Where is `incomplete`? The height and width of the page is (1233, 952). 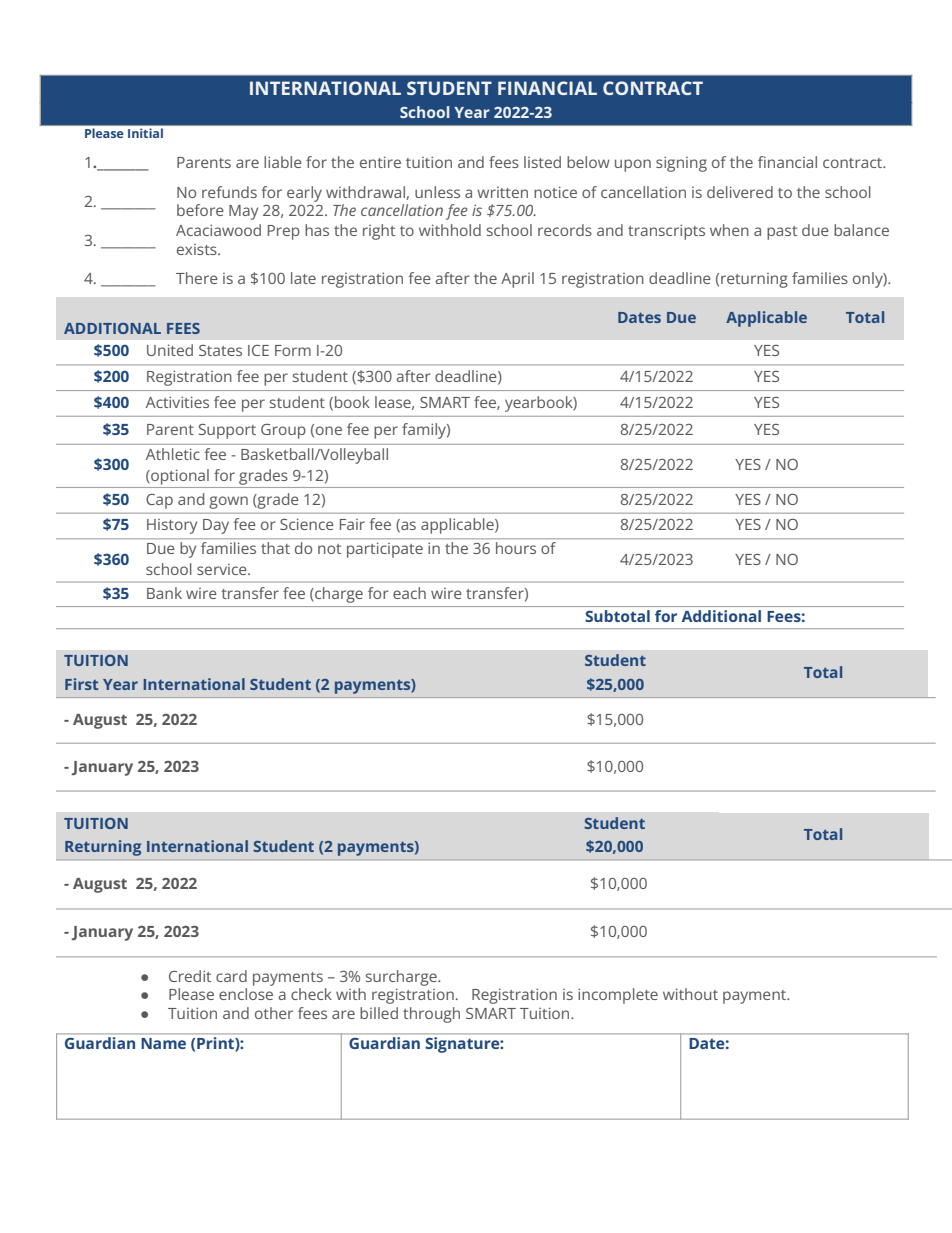 incomplete is located at coordinates (618, 996).
